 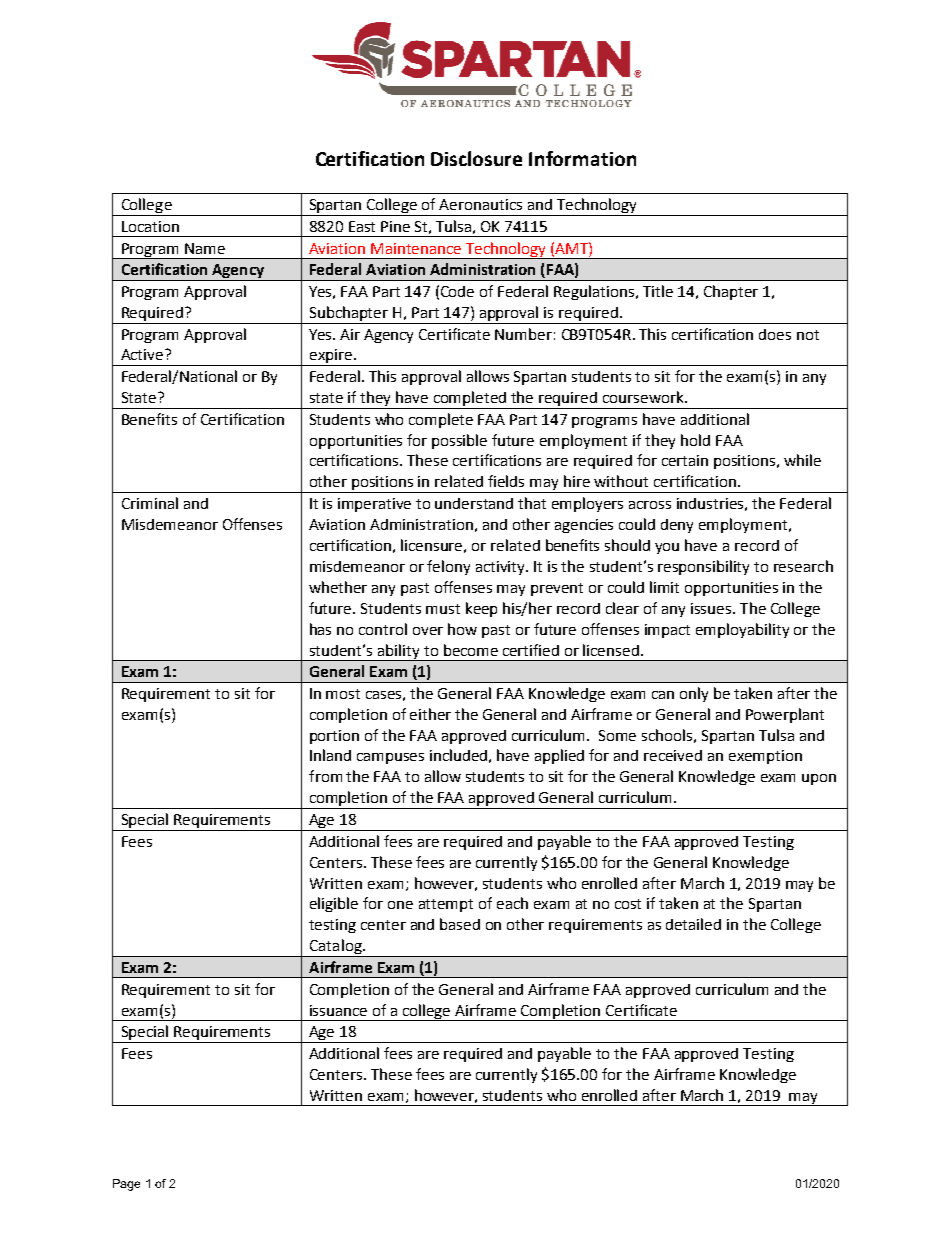 I want to click on detailed, so click(x=693, y=924).
